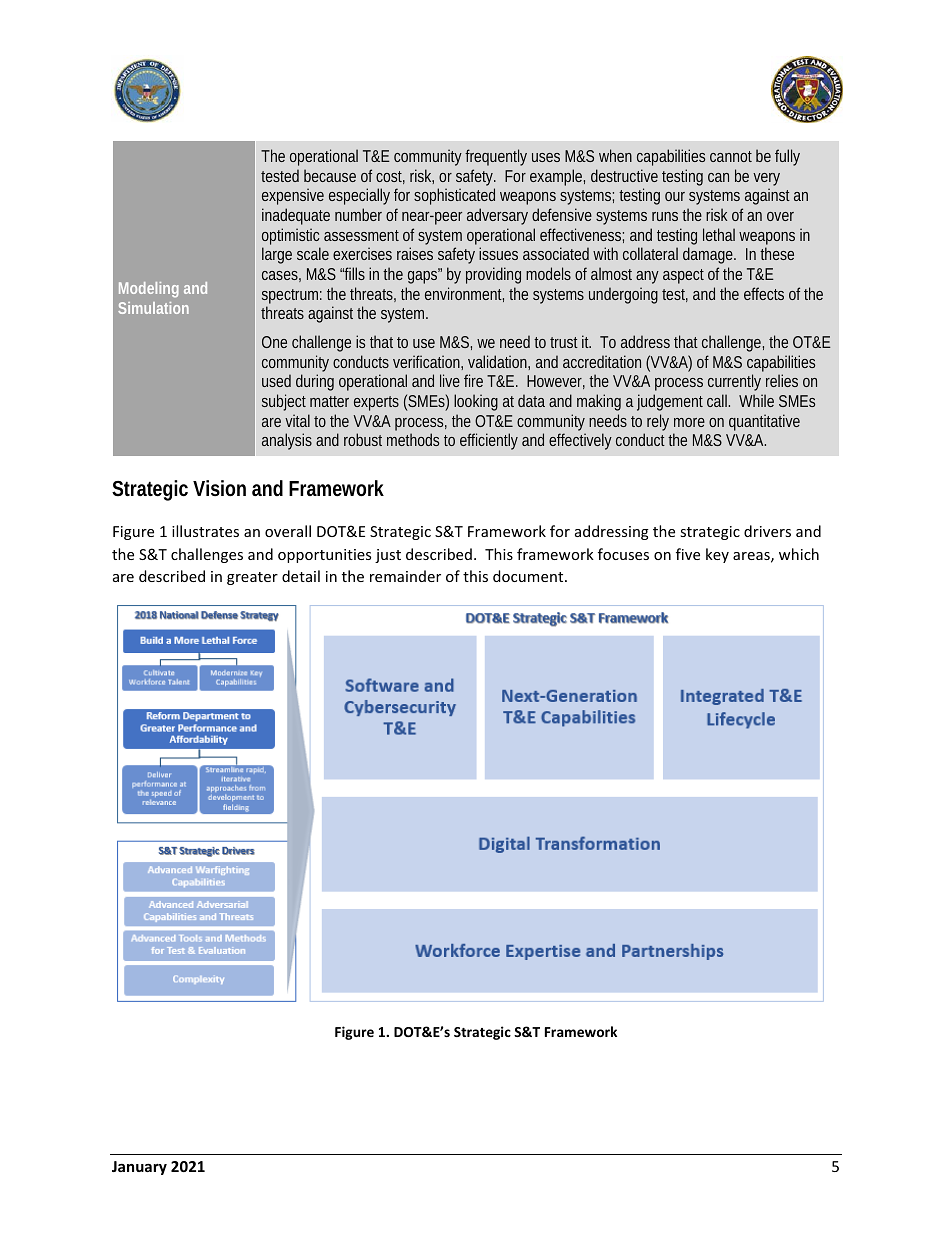 The image size is (952, 1233). What do you see at coordinates (139, 1168) in the page?
I see `January` at bounding box center [139, 1168].
